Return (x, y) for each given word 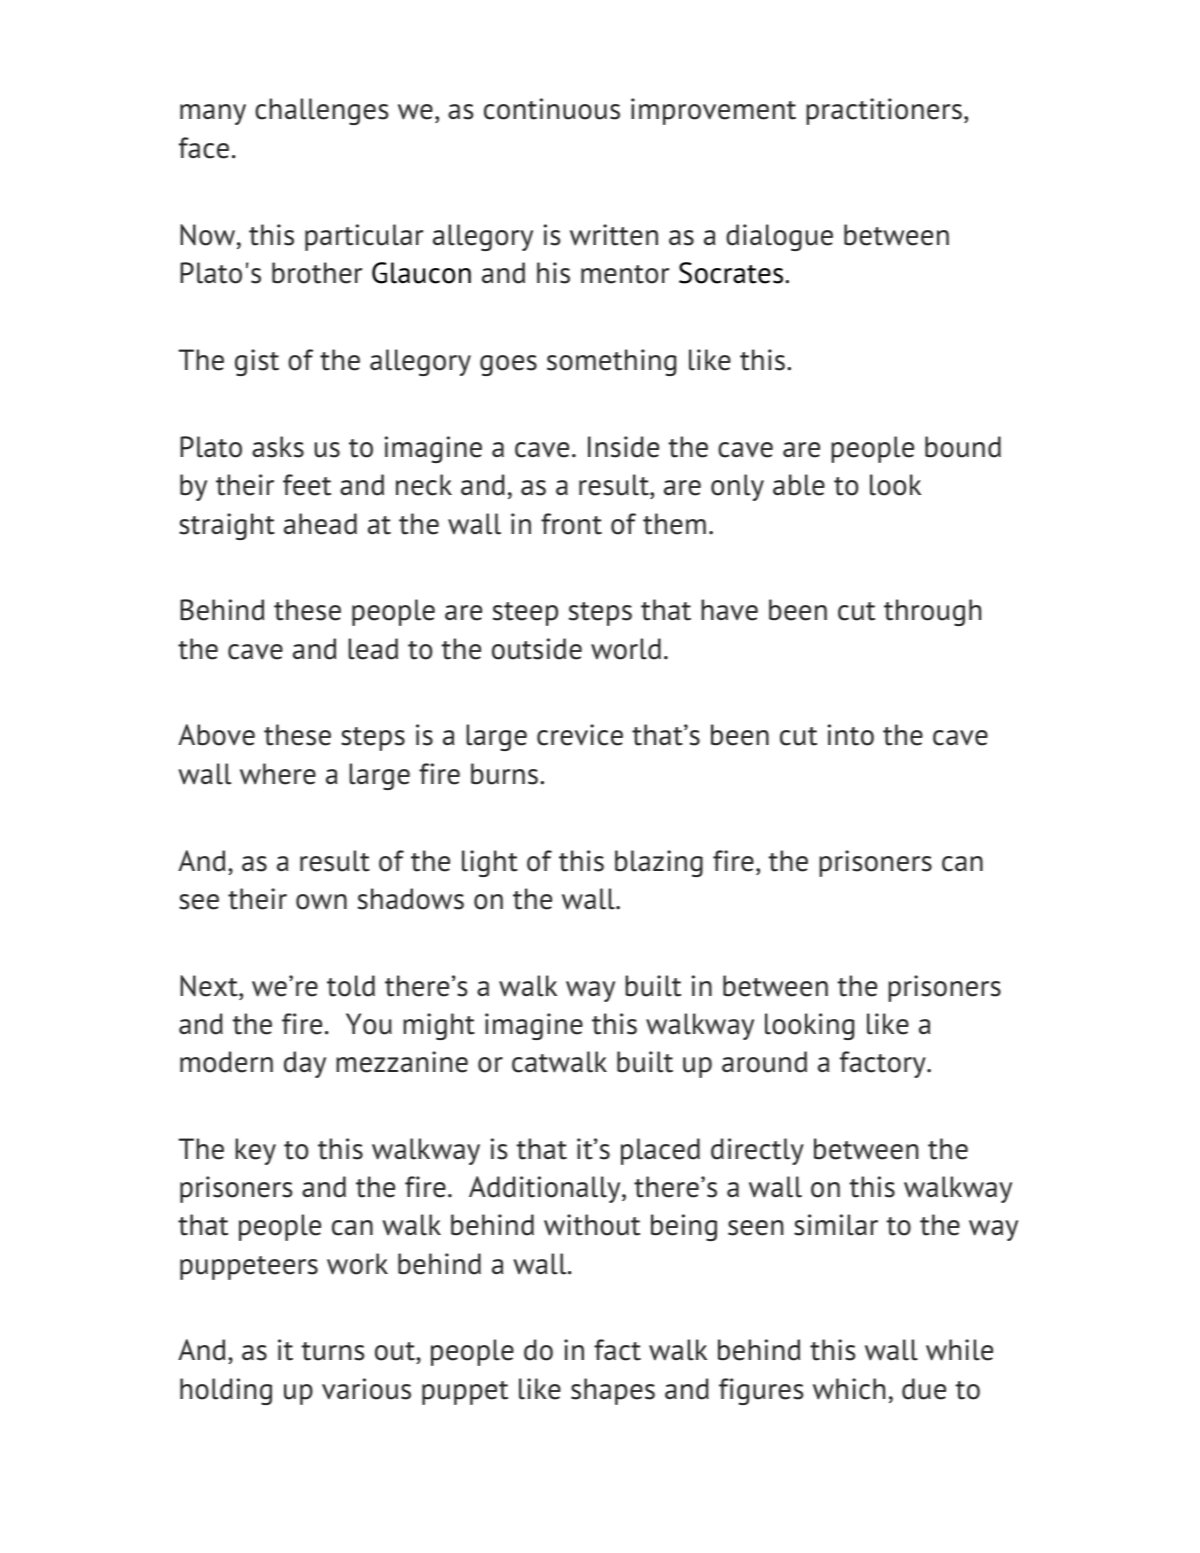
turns (333, 1351)
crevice (580, 735)
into (851, 735)
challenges (321, 111)
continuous (552, 109)
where (278, 774)
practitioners (884, 111)
